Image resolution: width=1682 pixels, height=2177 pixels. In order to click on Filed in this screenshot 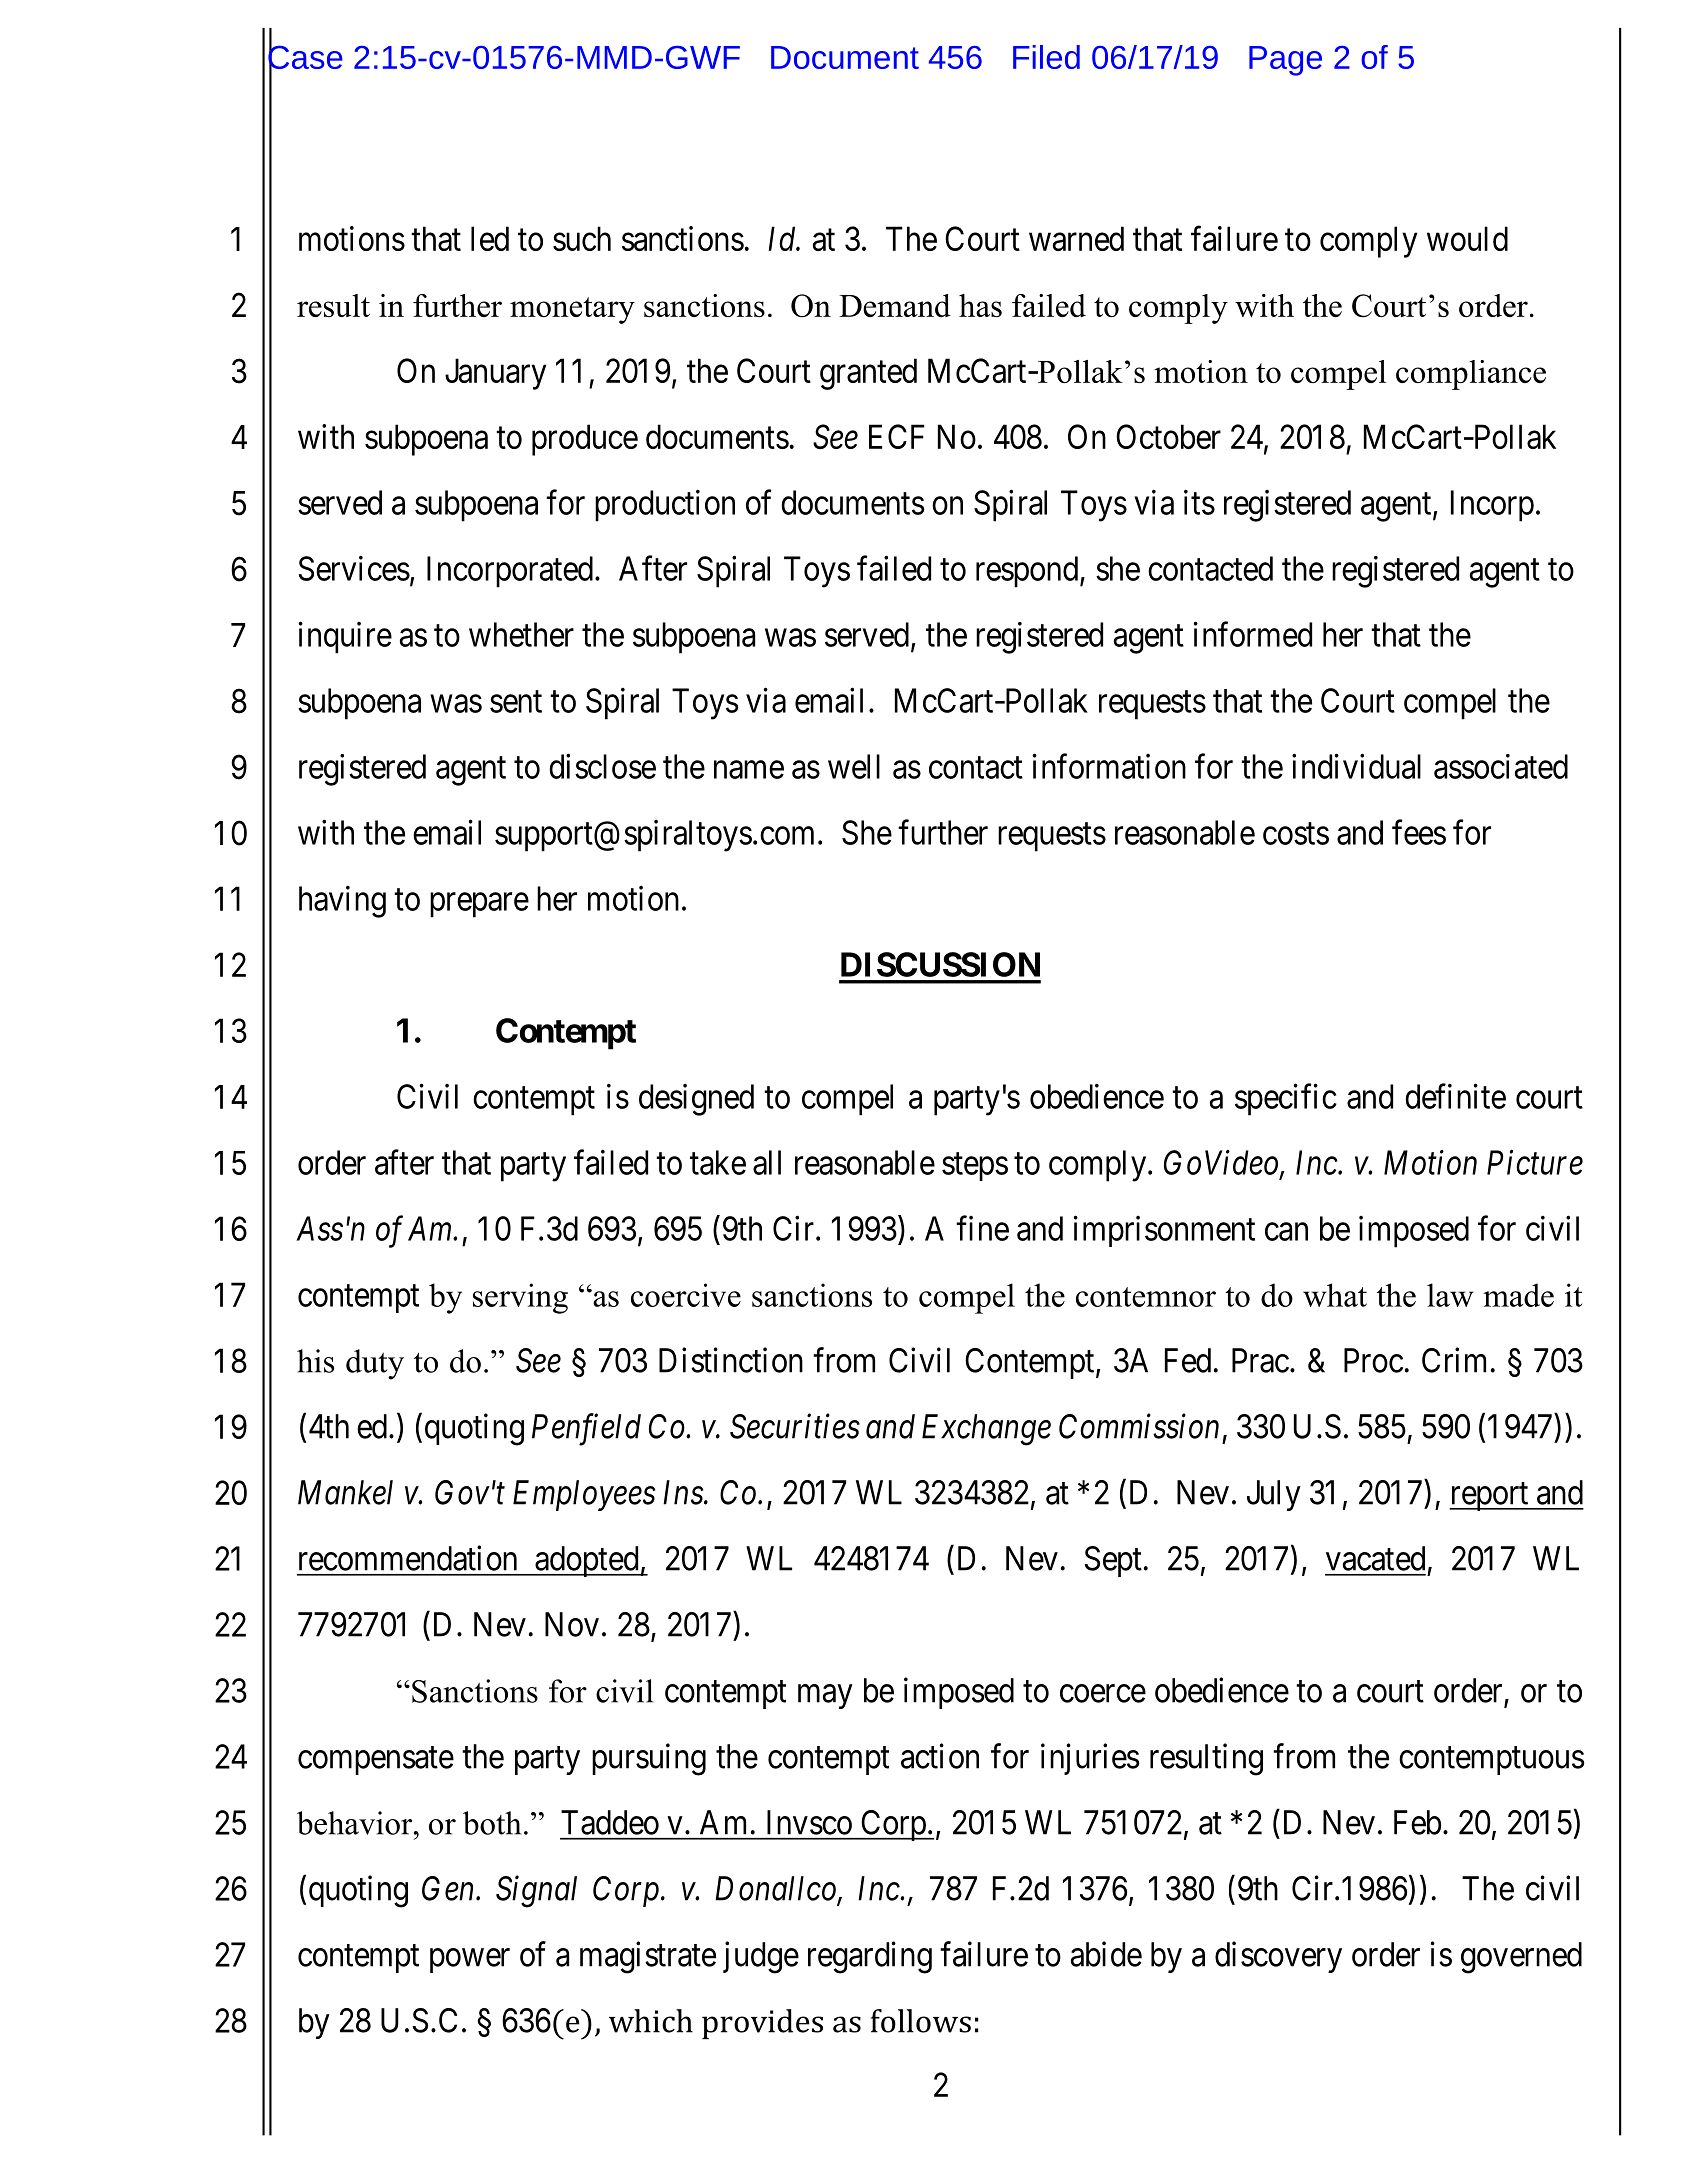, I will do `click(1046, 57)`.
